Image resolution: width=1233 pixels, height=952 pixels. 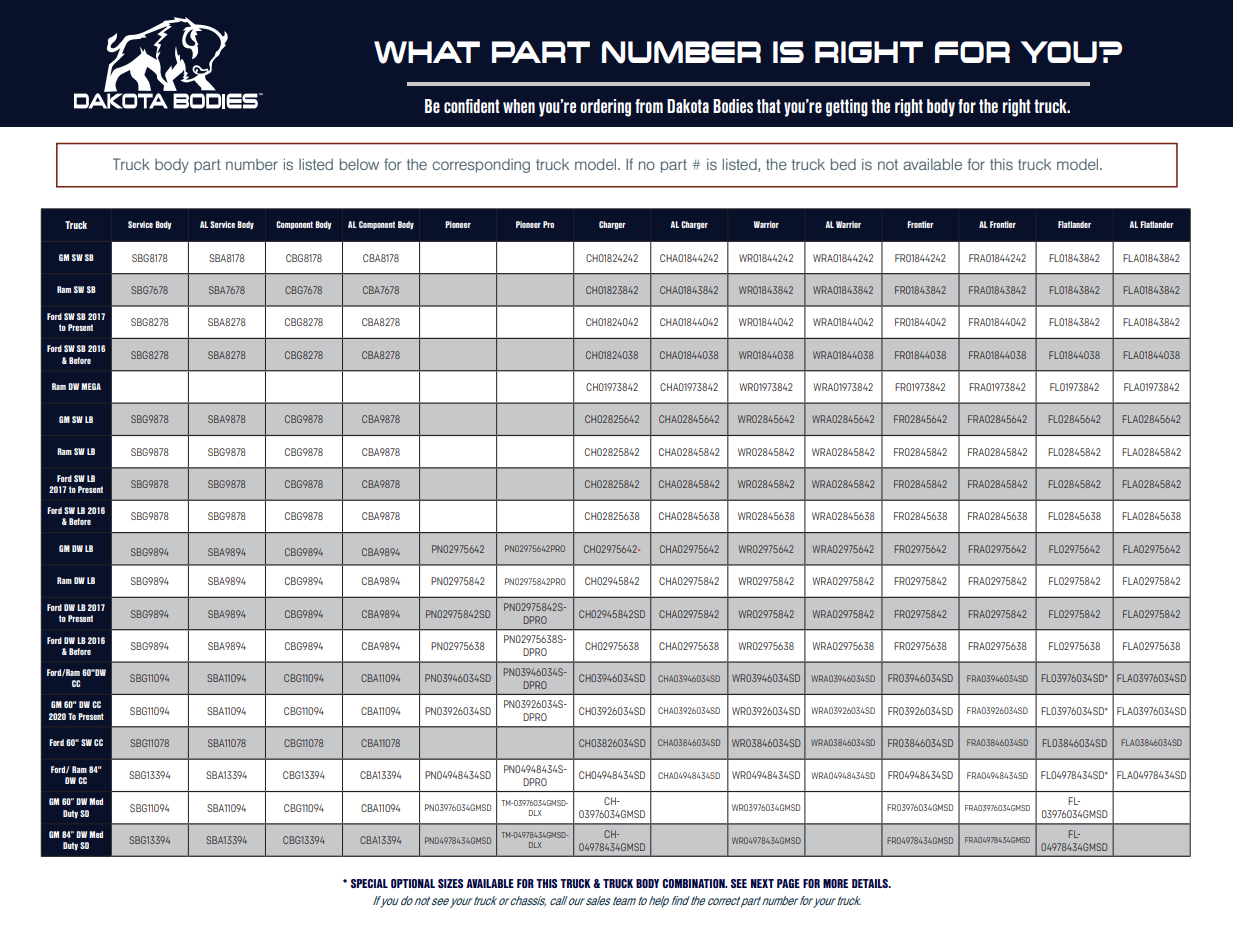 I want to click on corresponding, so click(x=481, y=166).
